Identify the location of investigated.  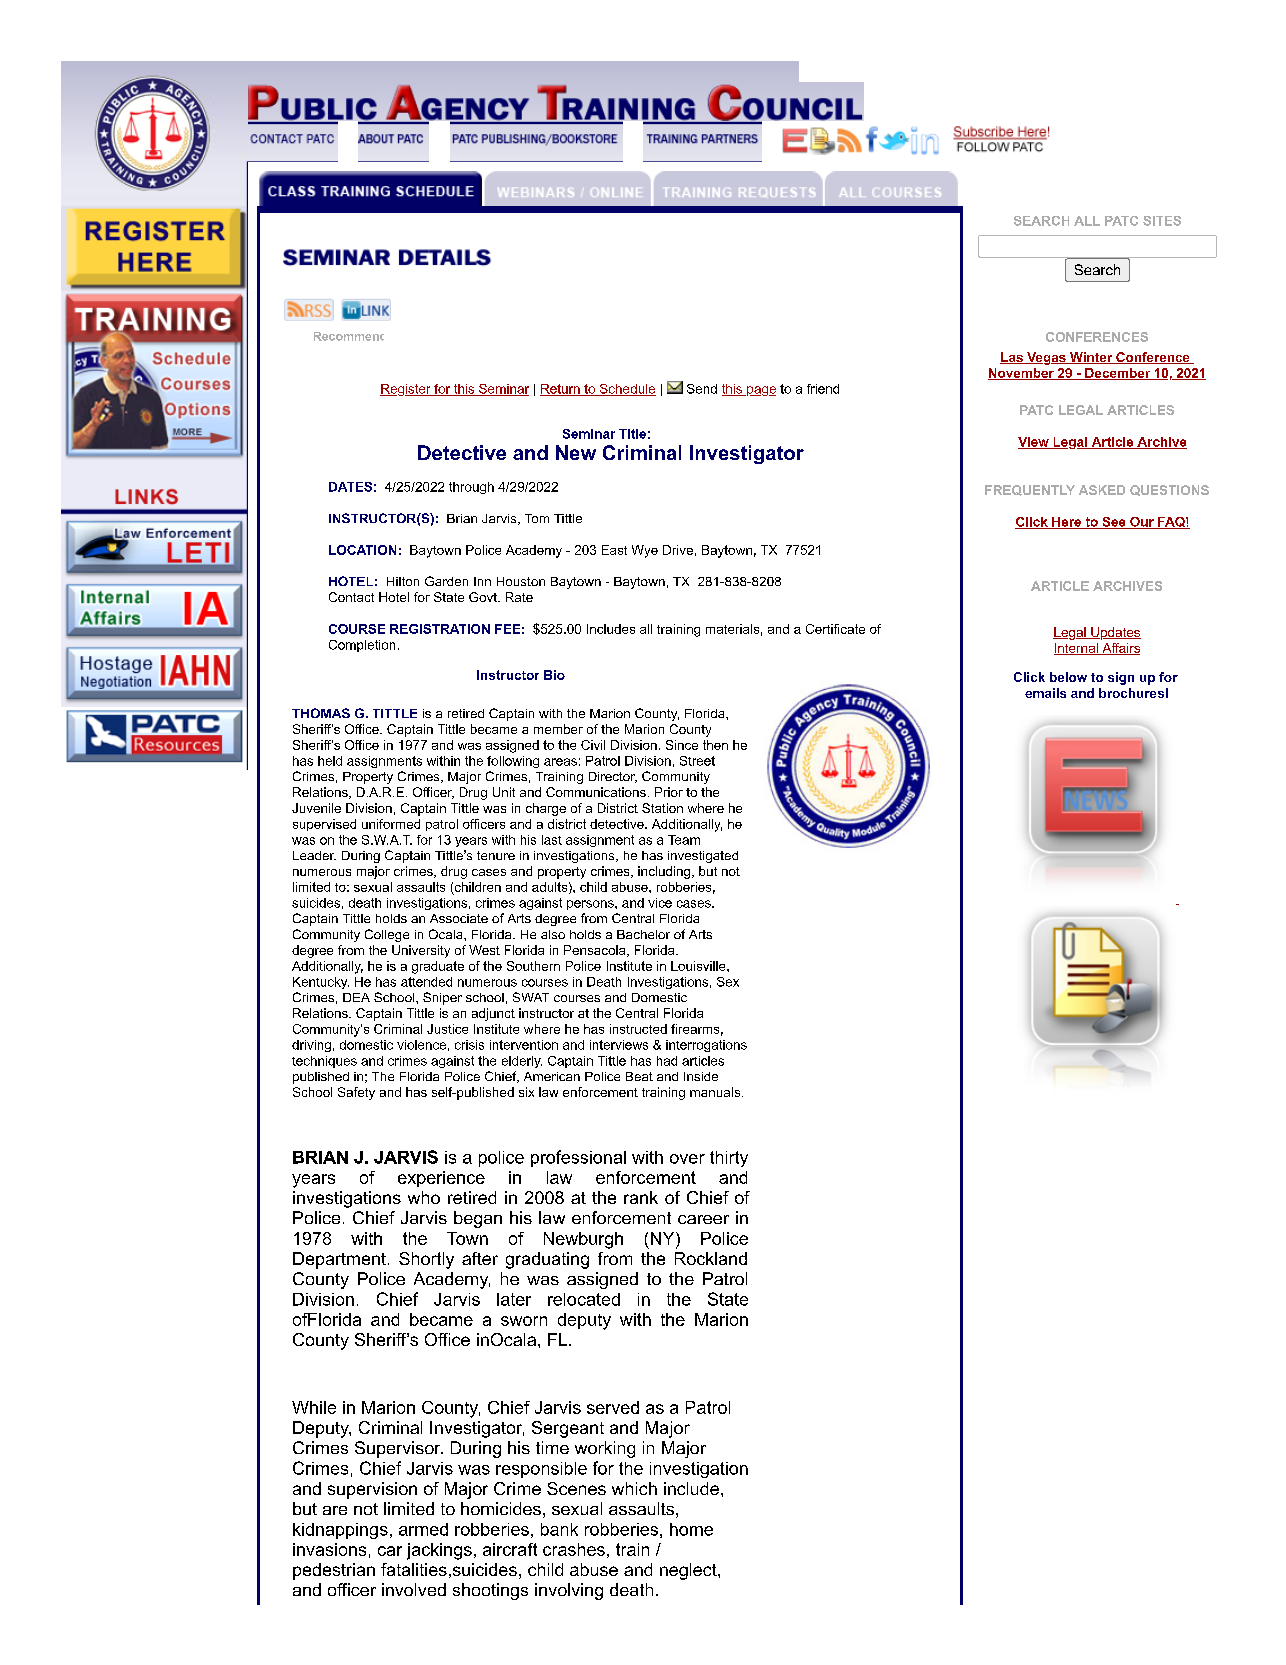
(703, 857).
